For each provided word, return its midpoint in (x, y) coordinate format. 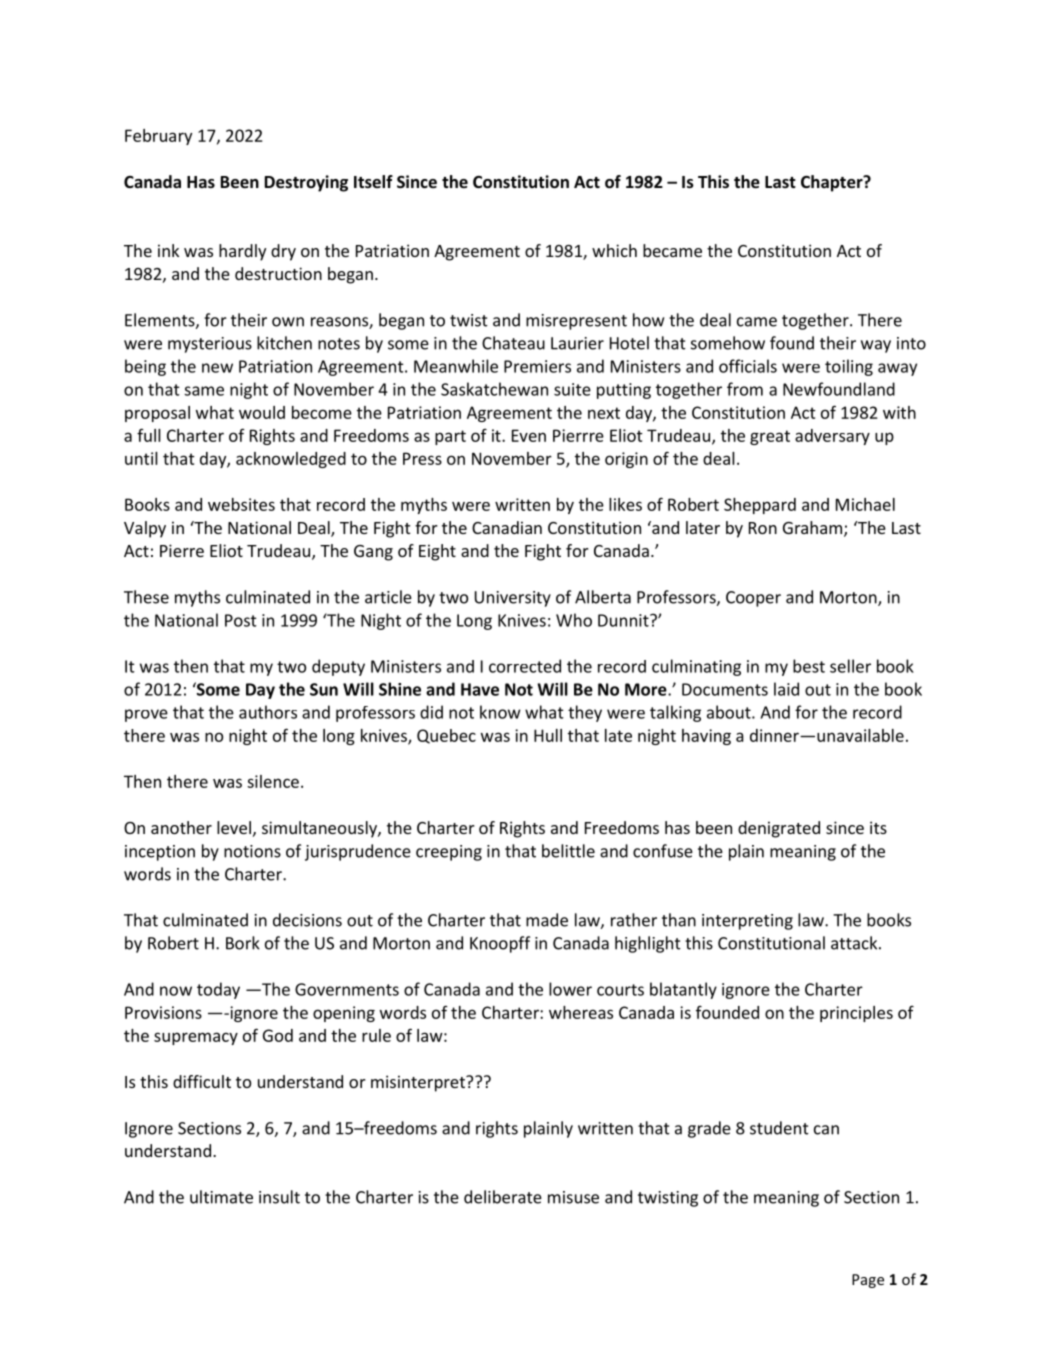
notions (252, 851)
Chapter (833, 183)
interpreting (747, 922)
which (614, 250)
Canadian (507, 527)
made (547, 920)
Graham (814, 529)
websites (241, 504)
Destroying (306, 183)
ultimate (221, 1197)
